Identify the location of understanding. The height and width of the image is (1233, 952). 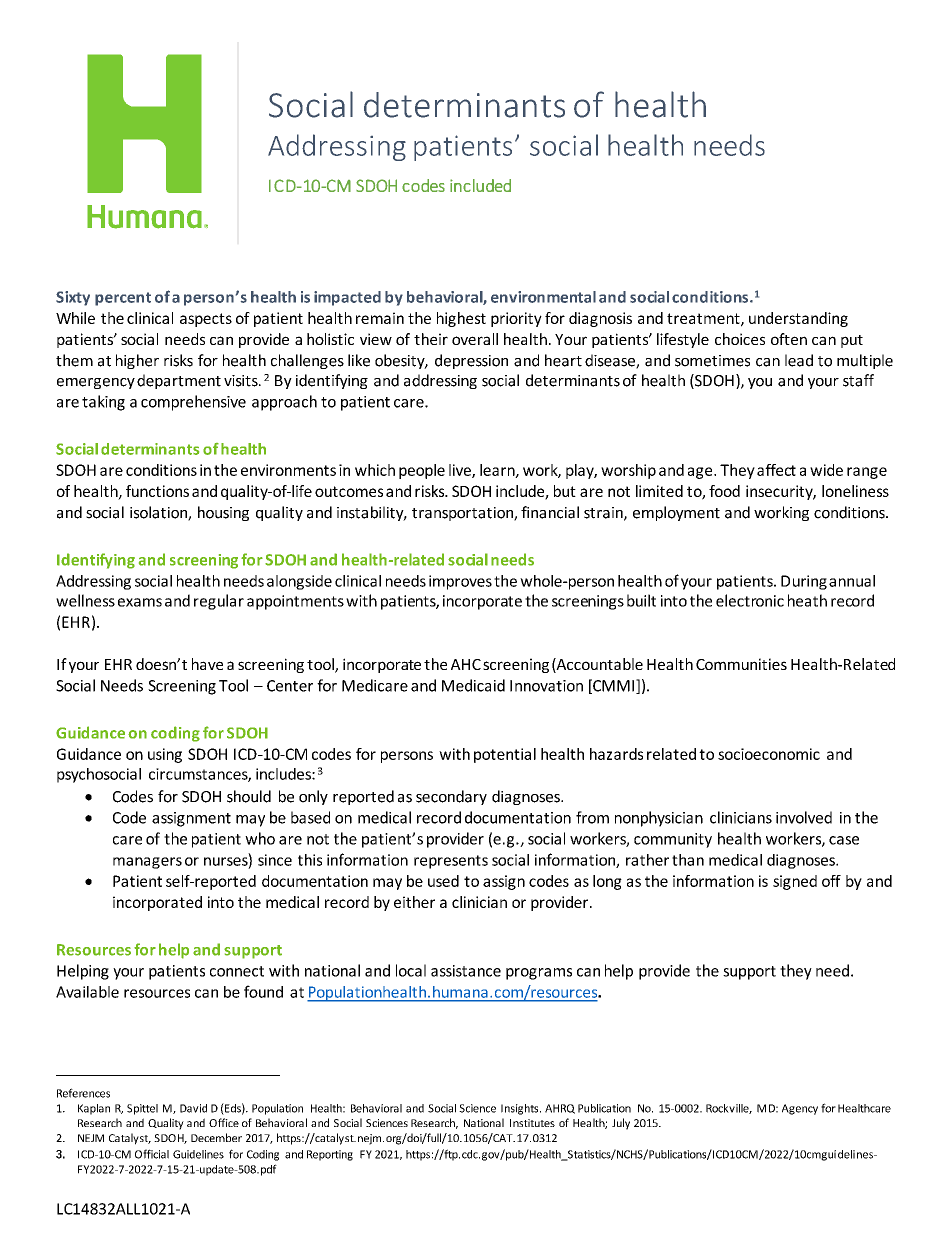
(798, 319).
